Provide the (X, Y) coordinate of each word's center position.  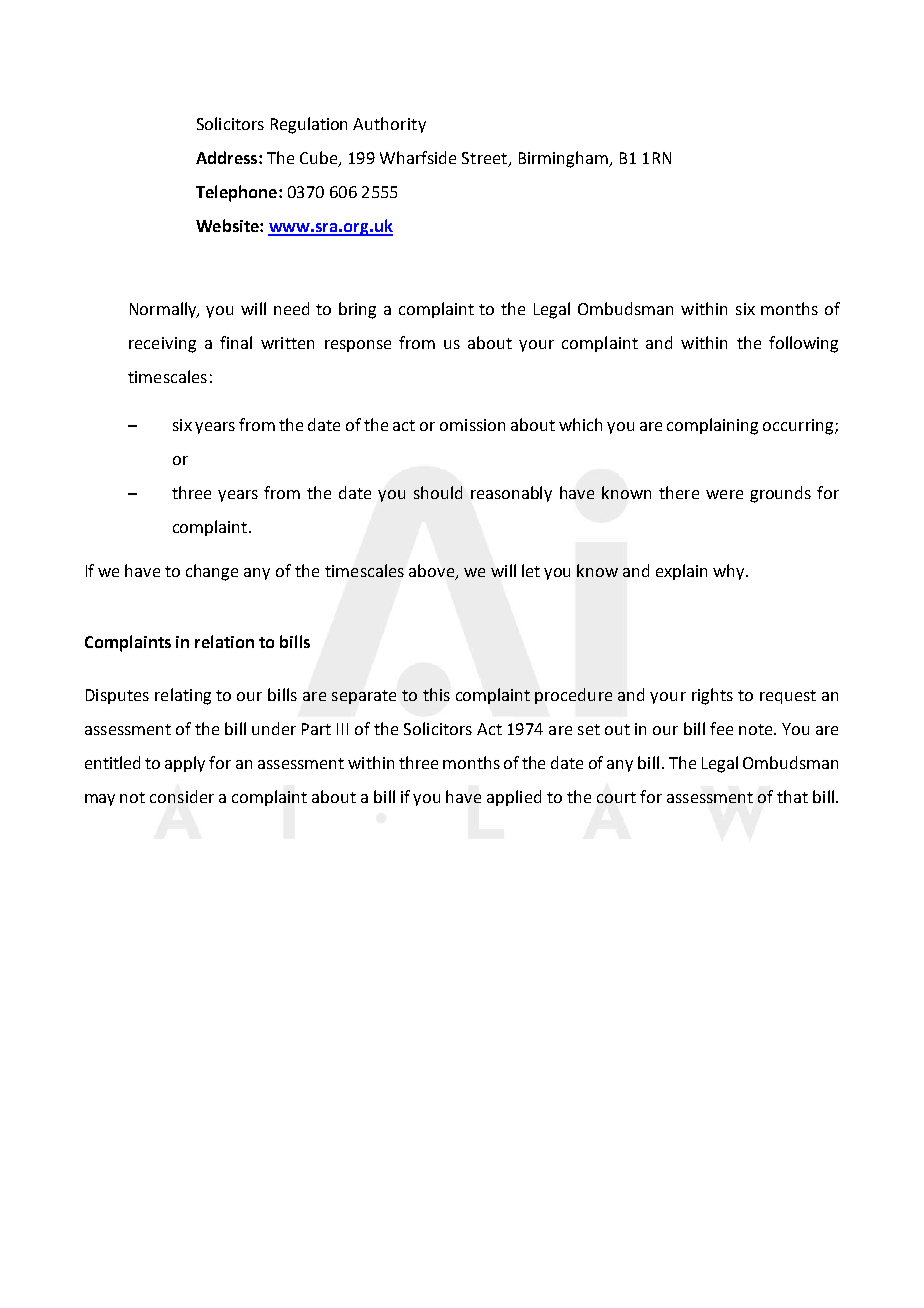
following (803, 344)
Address (228, 157)
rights (712, 696)
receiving (162, 345)
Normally (164, 310)
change (212, 572)
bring (357, 310)
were (724, 494)
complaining (712, 426)
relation (224, 641)
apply (185, 764)
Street (486, 159)
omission (472, 425)
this (436, 694)
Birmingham (564, 159)
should (438, 492)
